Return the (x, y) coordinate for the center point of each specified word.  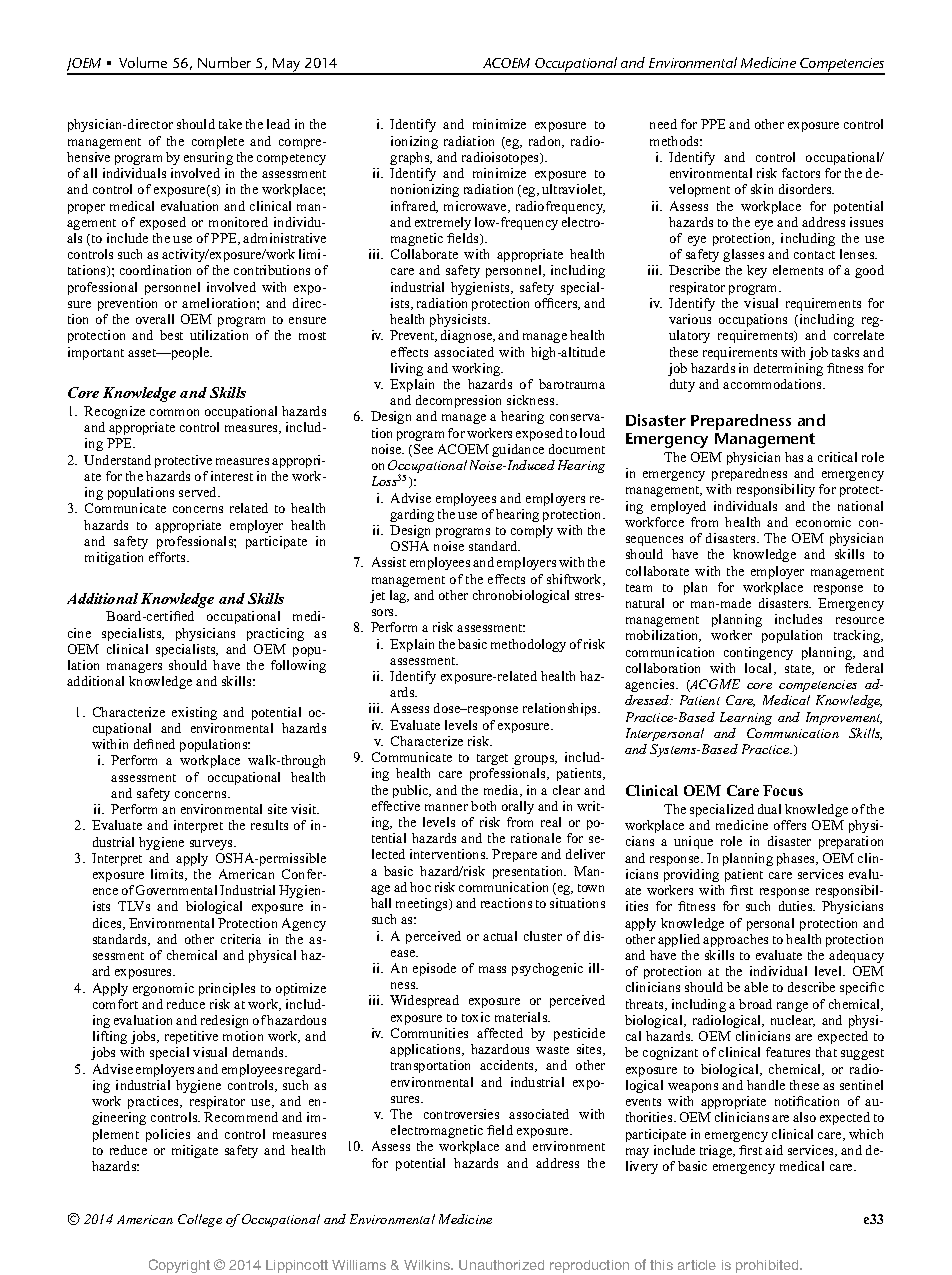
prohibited (768, 1266)
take (230, 124)
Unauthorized (501, 1265)
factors (801, 173)
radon (546, 142)
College (200, 1220)
